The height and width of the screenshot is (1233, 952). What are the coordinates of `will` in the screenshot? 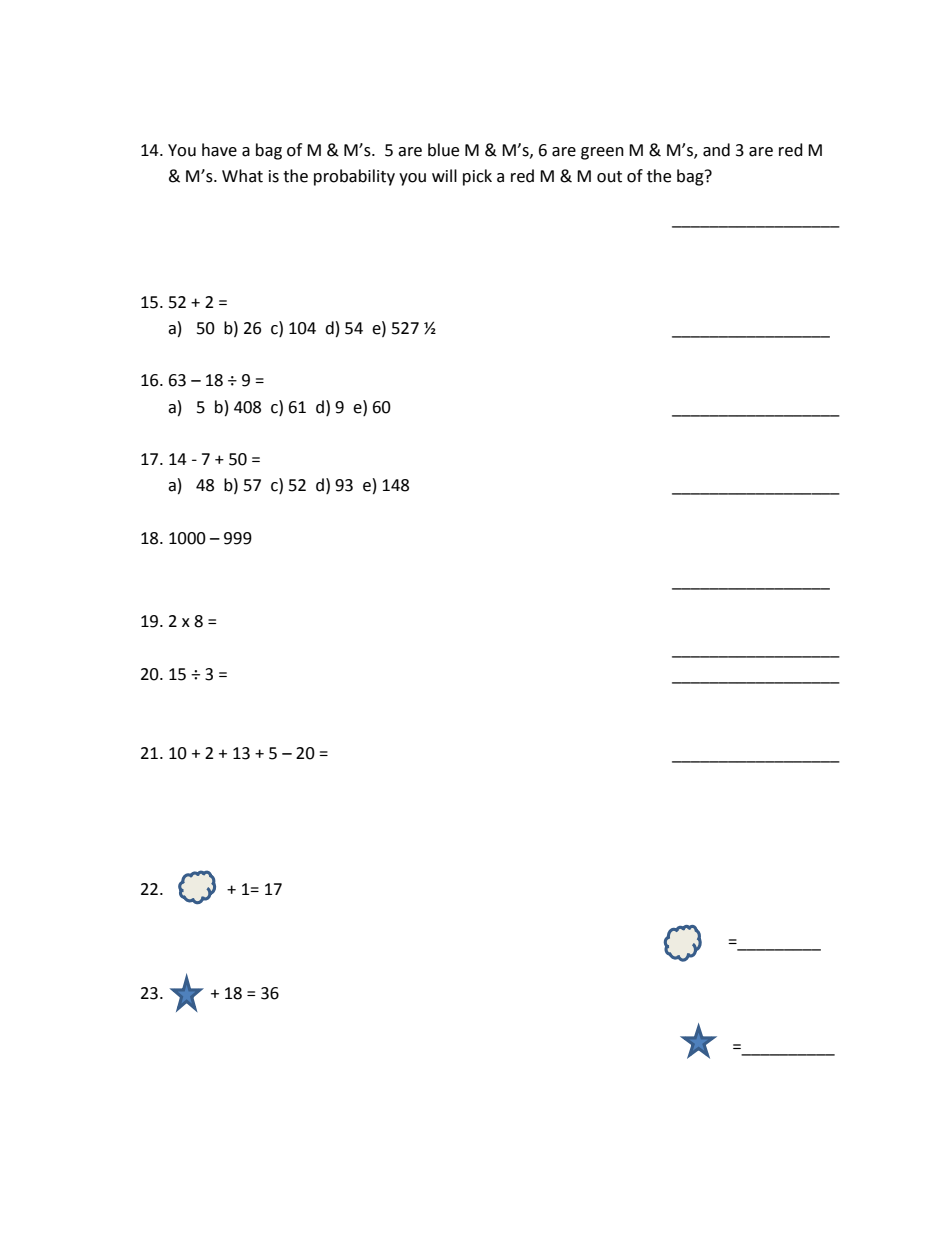 It's located at (444, 175).
